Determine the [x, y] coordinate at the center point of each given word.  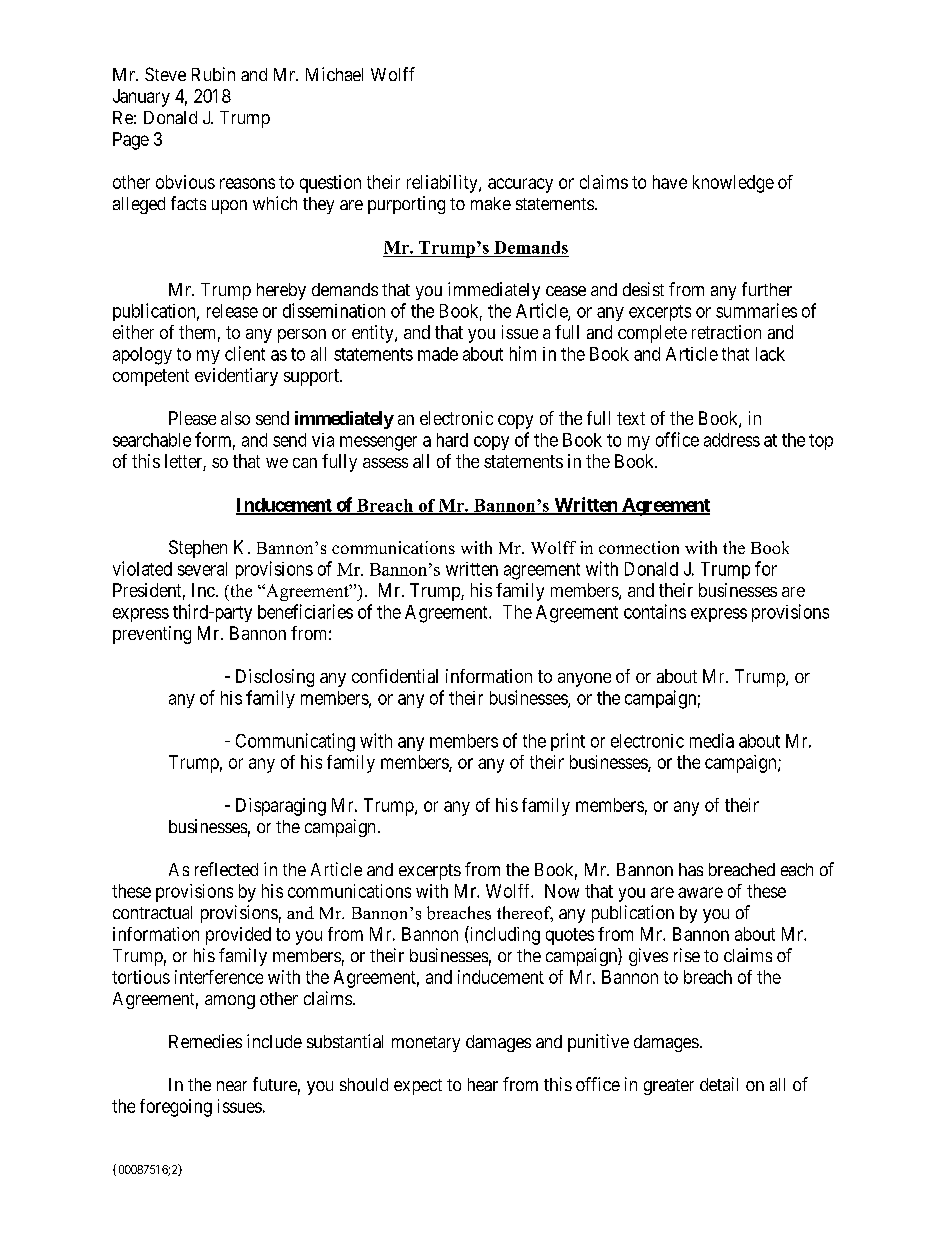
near [232, 1086]
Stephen [198, 549]
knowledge [733, 184]
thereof [525, 914]
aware [700, 892]
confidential [395, 676]
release [232, 311]
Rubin [213, 74]
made [438, 354]
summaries [756, 310]
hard [452, 440]
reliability [443, 184]
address [732, 440]
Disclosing [275, 678]
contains [655, 611]
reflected [226, 869]
